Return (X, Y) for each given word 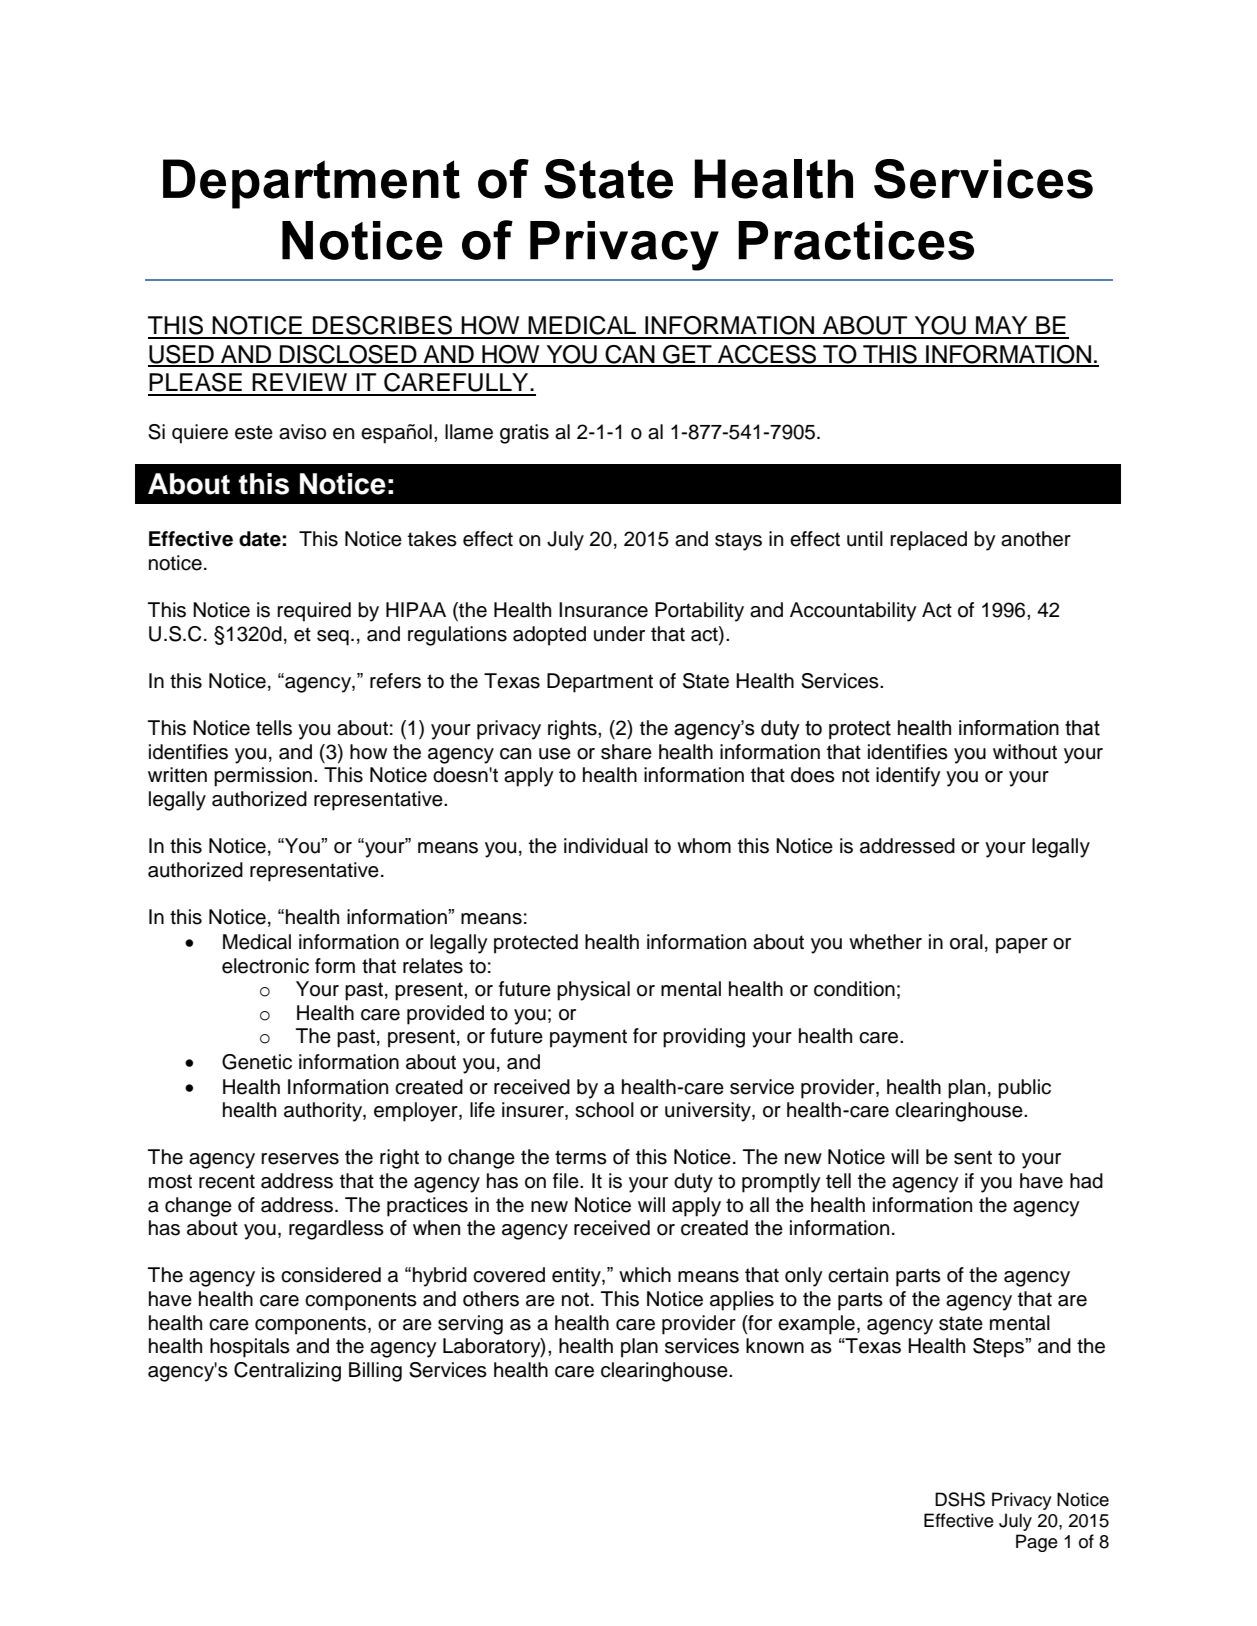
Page (1037, 1543)
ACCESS (767, 355)
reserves (300, 1159)
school (604, 1110)
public (1024, 1089)
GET (687, 355)
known (775, 1346)
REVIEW (299, 382)
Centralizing (287, 1372)
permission (263, 777)
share (626, 752)
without (1025, 752)
